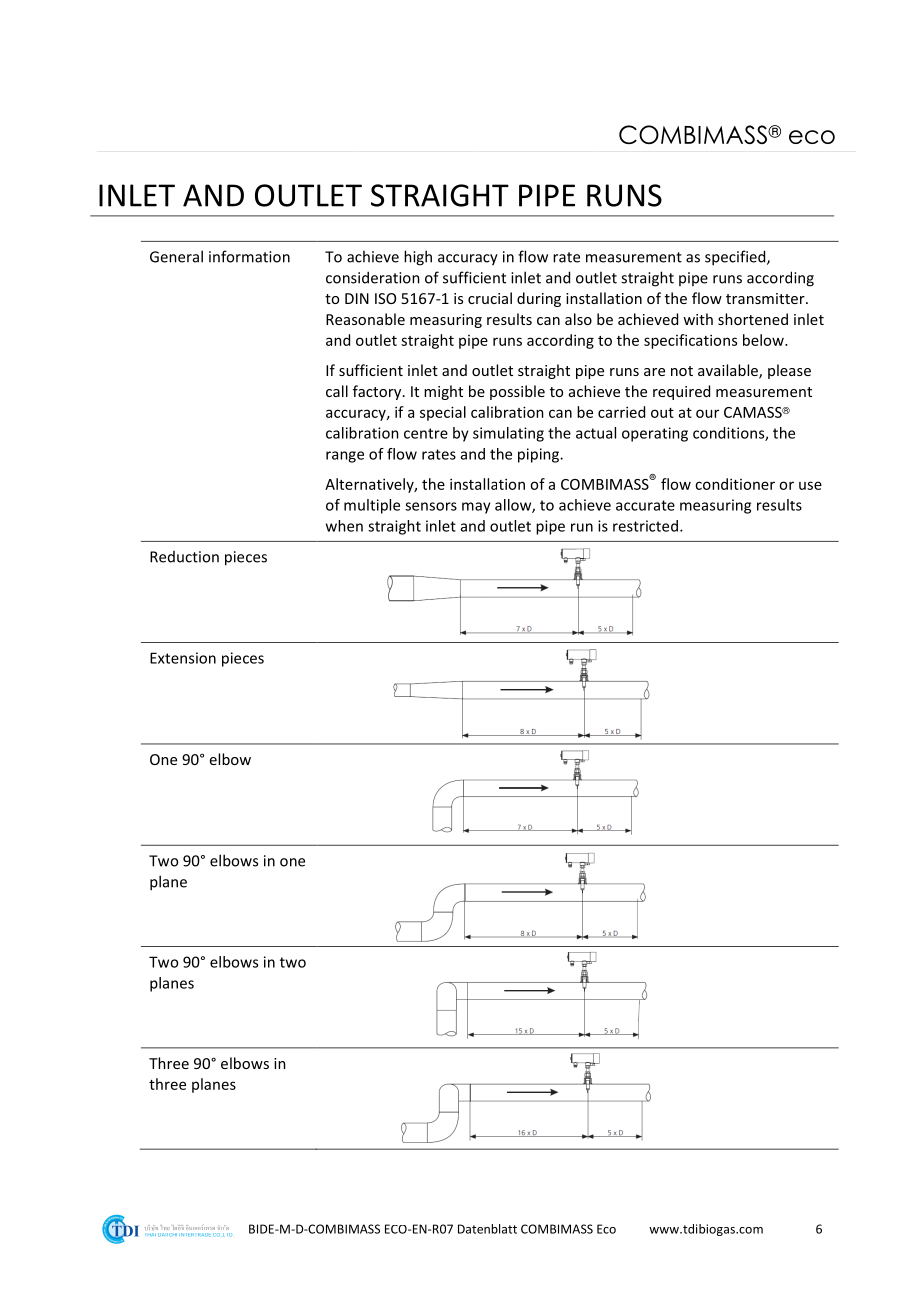 The width and height of the screenshot is (924, 1308). What do you see at coordinates (249, 256) in the screenshot?
I see `information` at bounding box center [249, 256].
